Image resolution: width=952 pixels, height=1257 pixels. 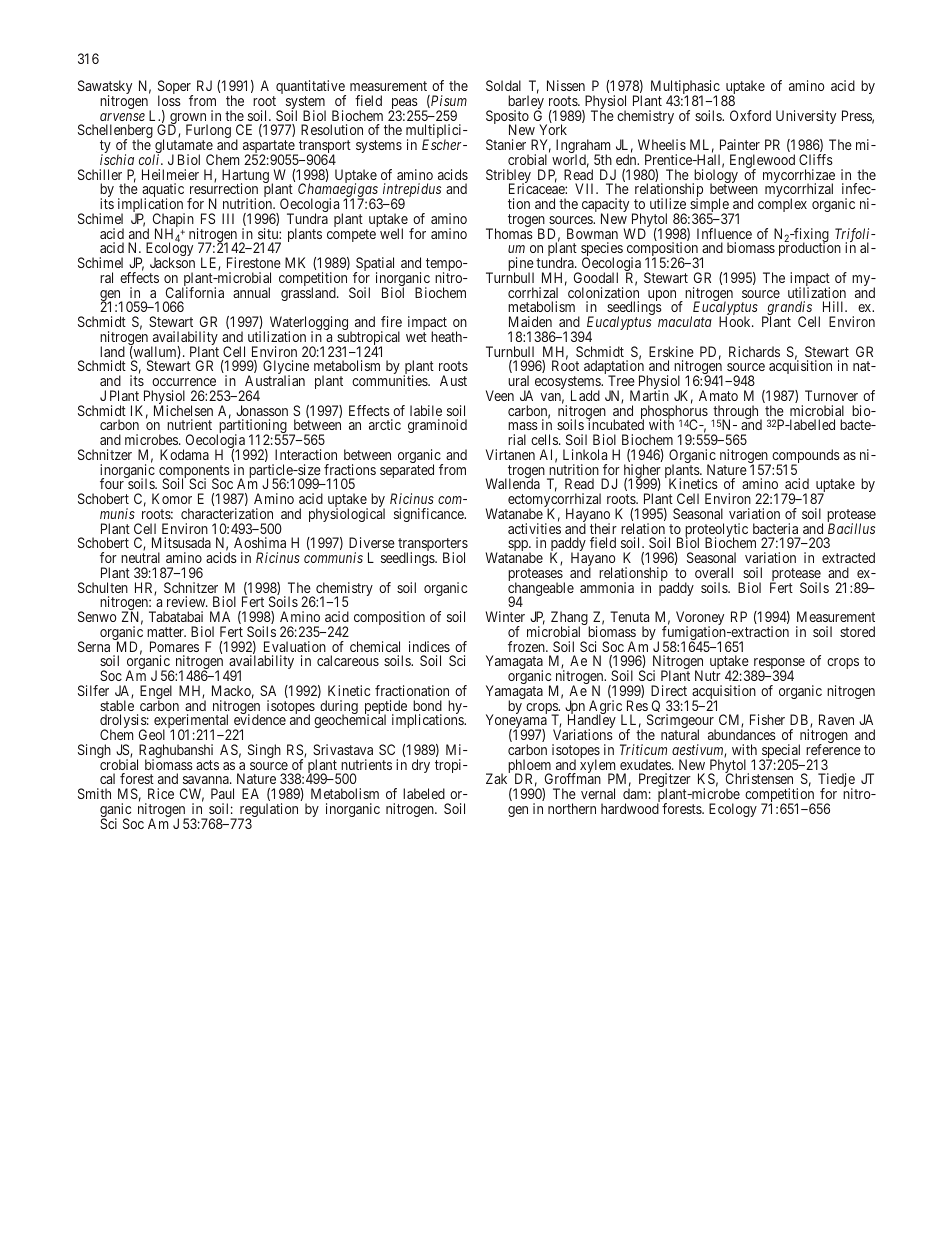 I want to click on Kodama, so click(x=184, y=454).
